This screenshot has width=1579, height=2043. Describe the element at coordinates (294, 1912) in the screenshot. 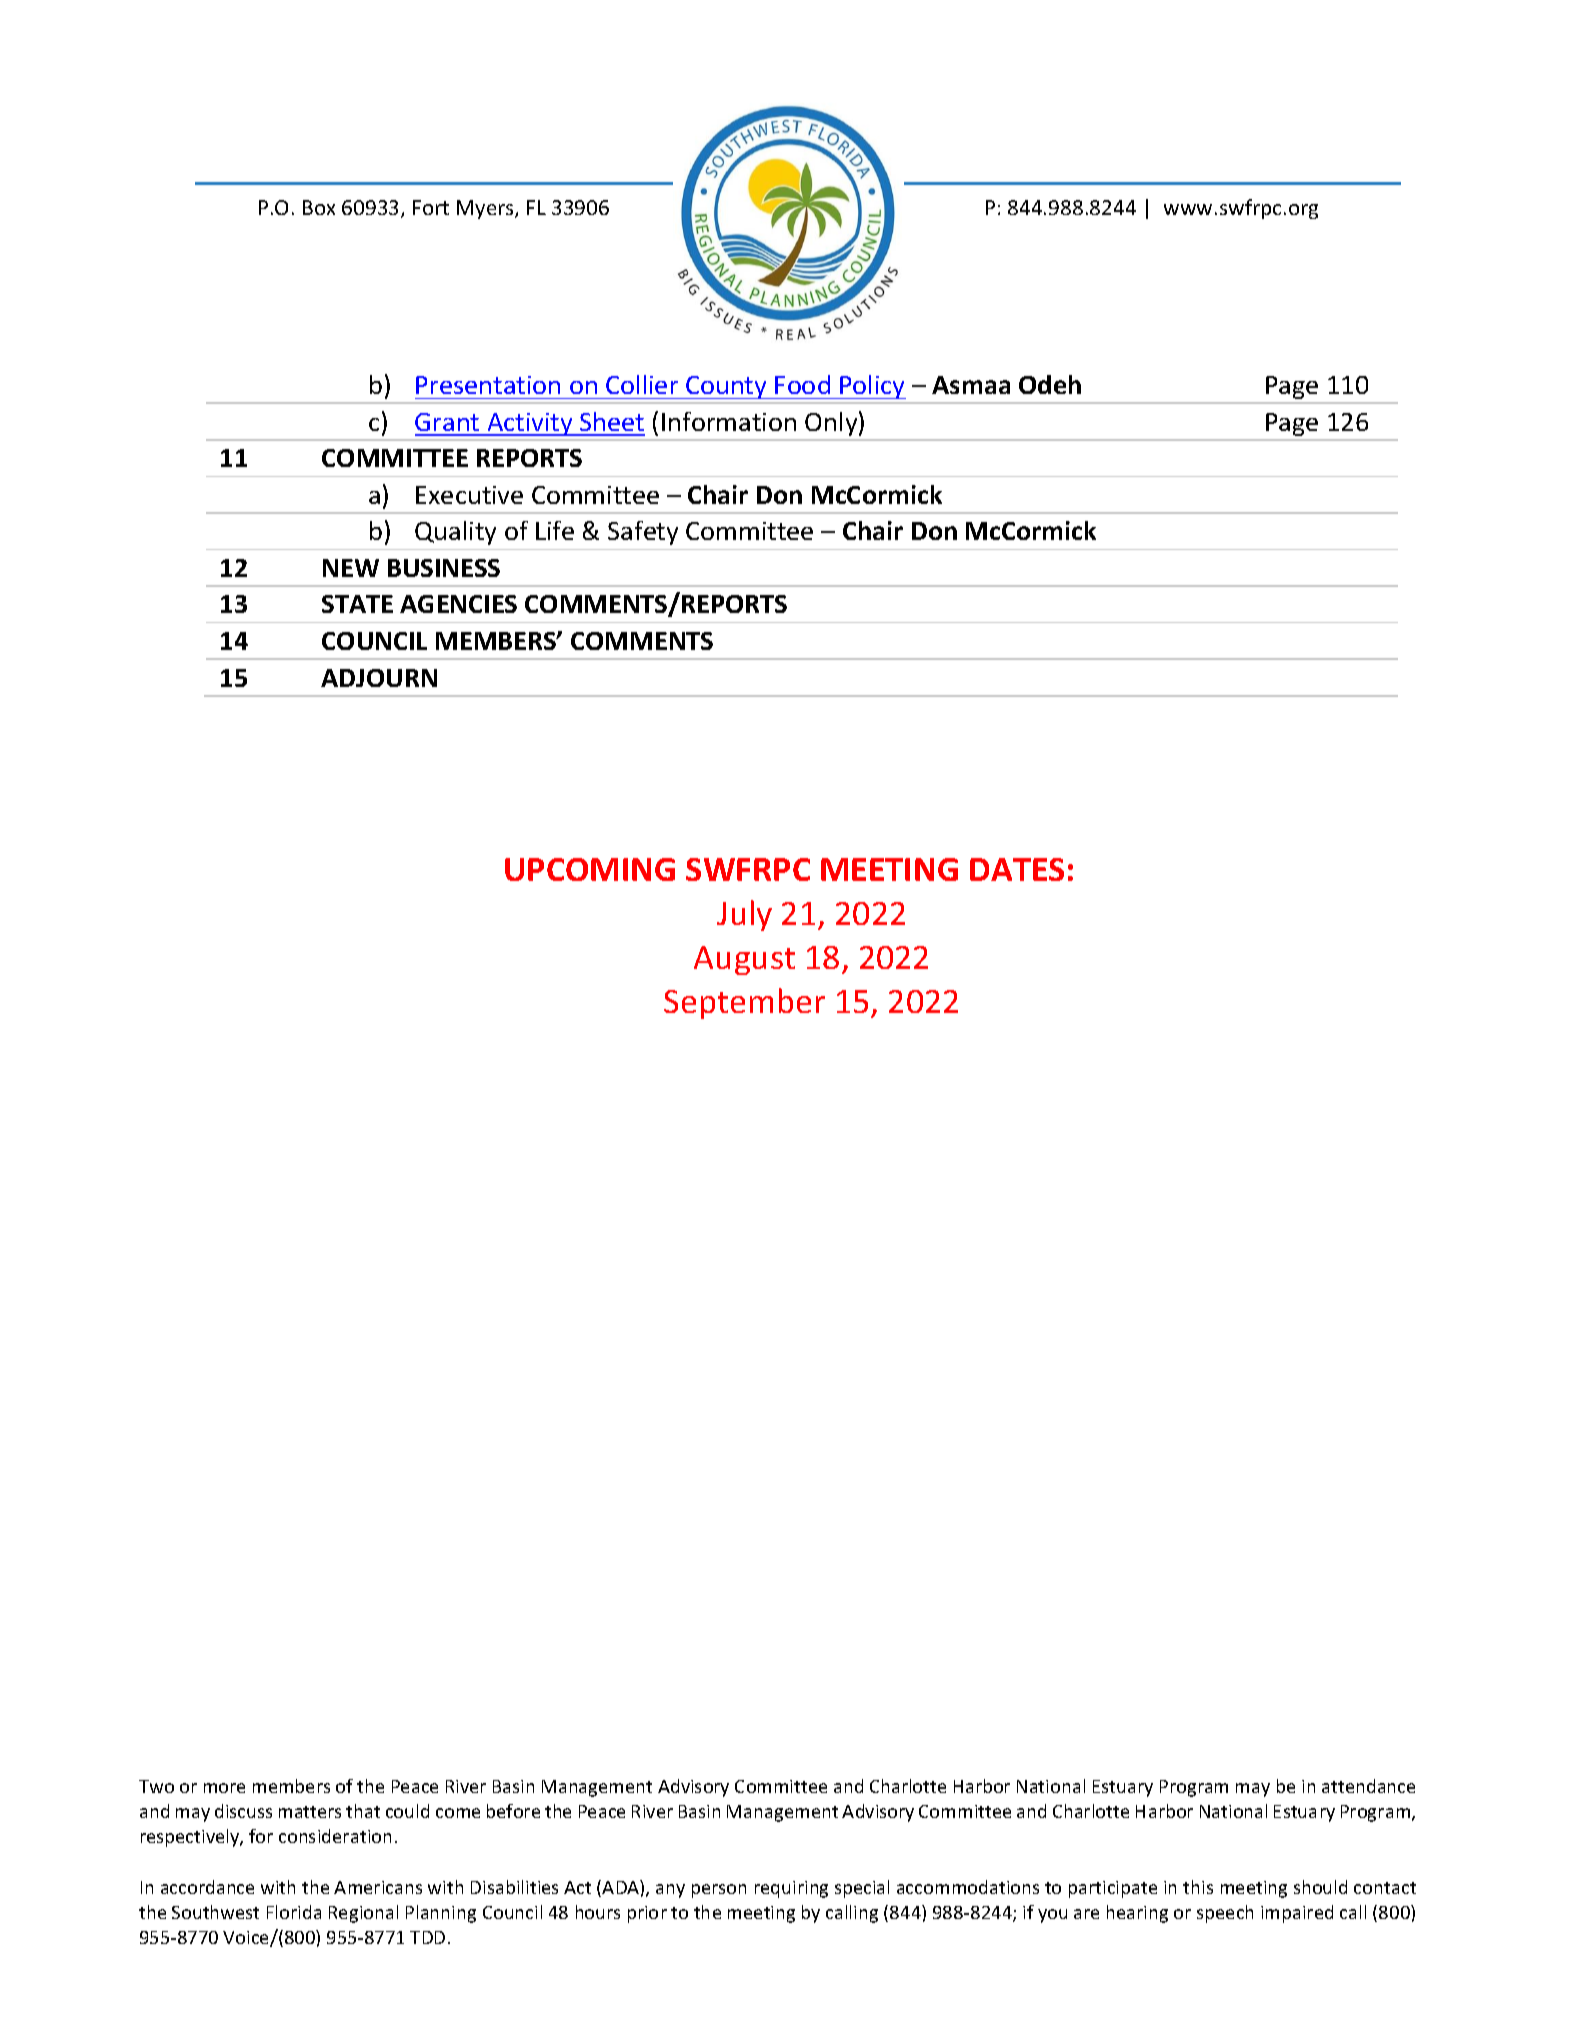

I see `Florida` at that location.
